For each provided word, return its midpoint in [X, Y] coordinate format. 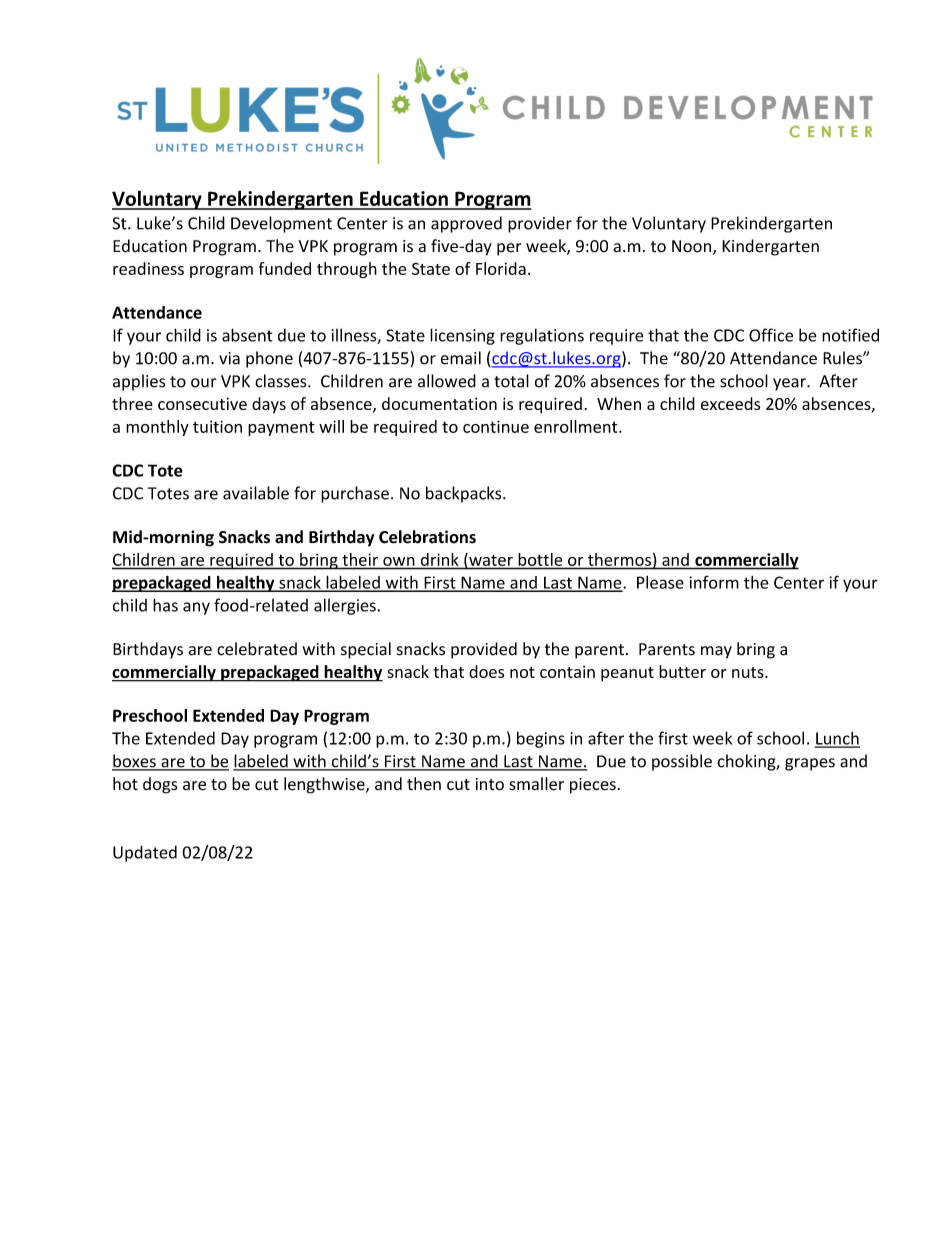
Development [281, 224]
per [509, 249]
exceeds [731, 403]
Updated [145, 853]
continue [496, 426]
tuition [217, 426]
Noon [691, 246]
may [716, 652]
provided [484, 650]
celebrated [257, 649]
